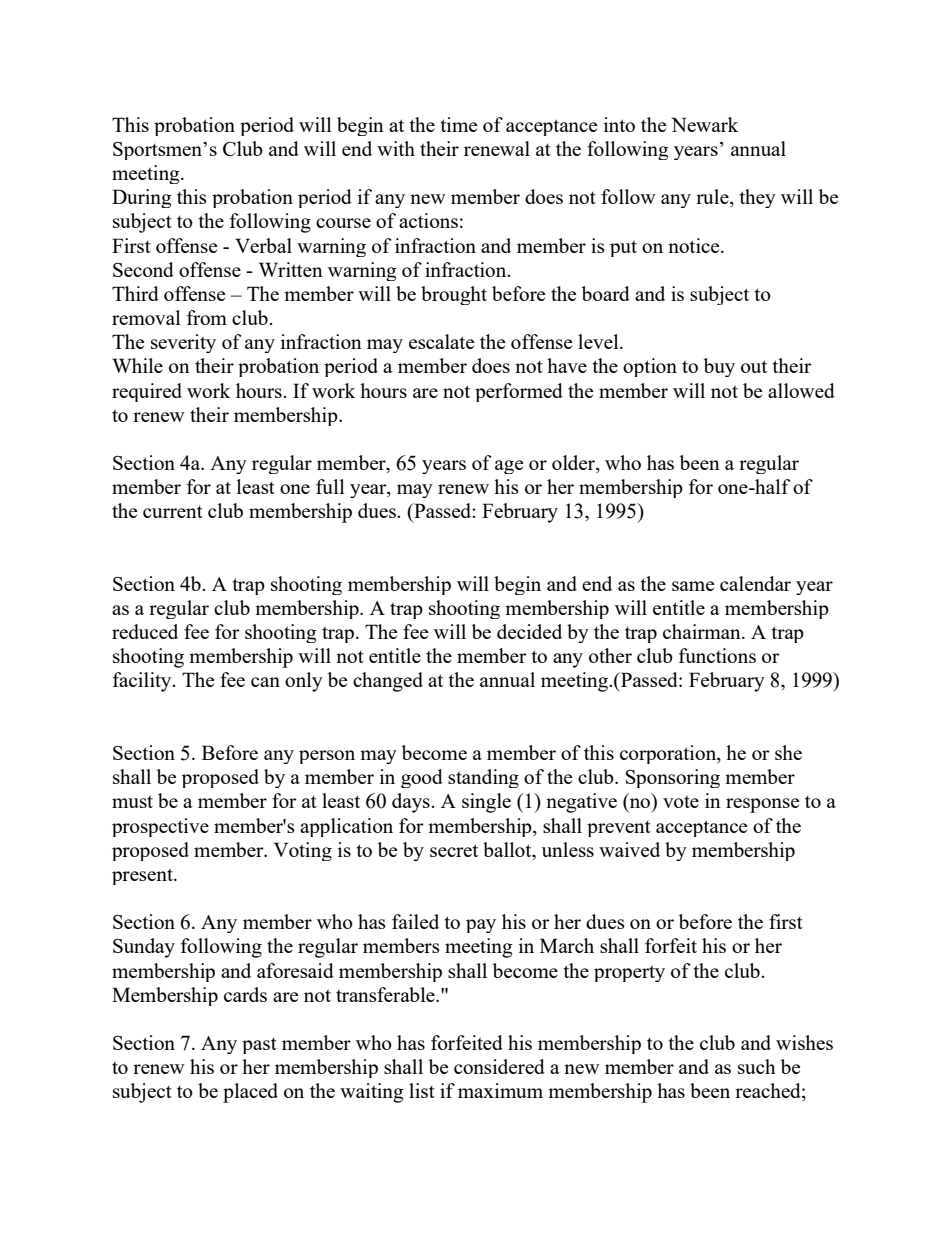  Describe the element at coordinates (145, 631) in the screenshot. I see `reduced` at that location.
